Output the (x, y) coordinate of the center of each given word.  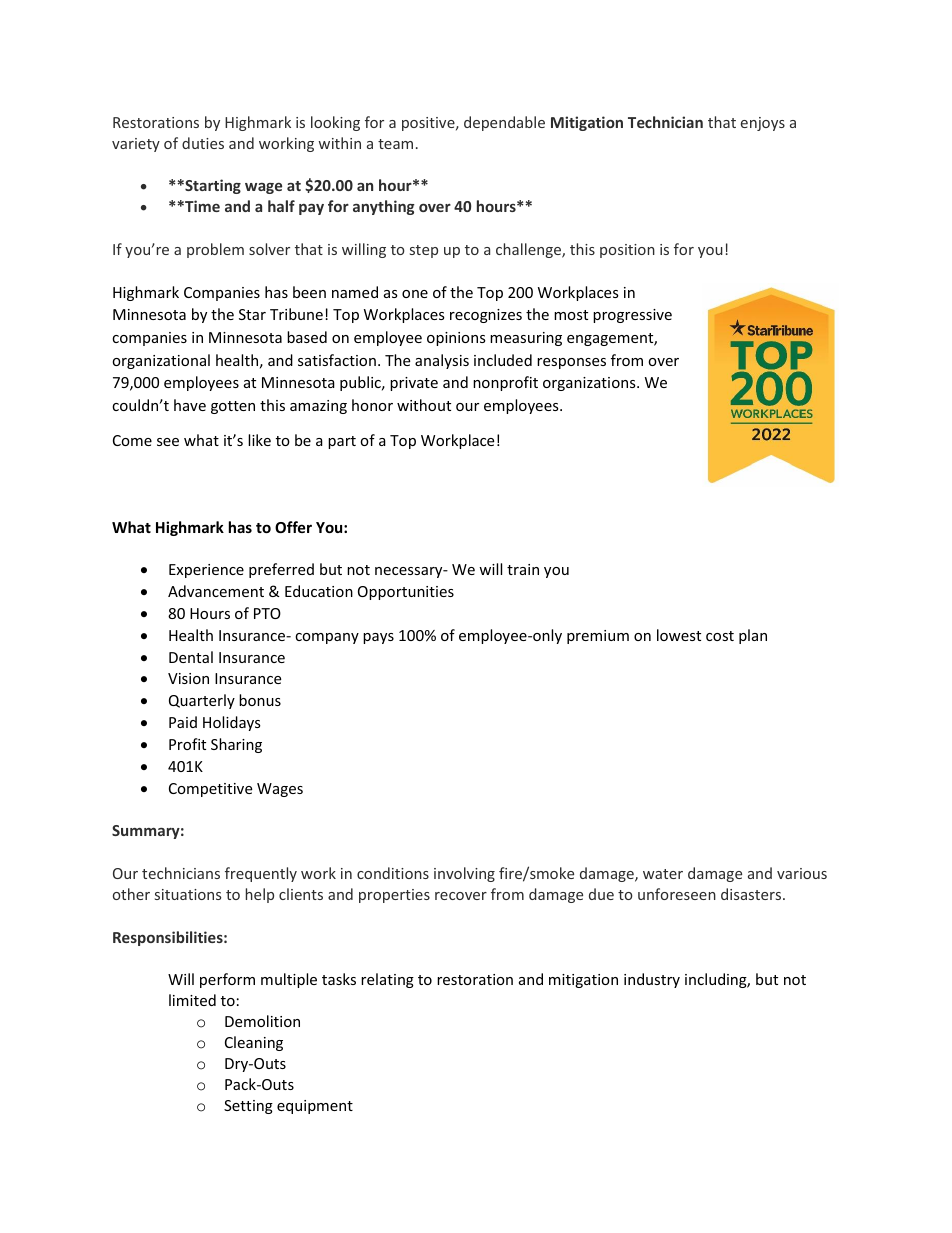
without (424, 405)
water (663, 874)
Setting (248, 1107)
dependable (504, 123)
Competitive (210, 790)
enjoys (763, 124)
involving (464, 874)
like (259, 440)
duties (203, 143)
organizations (590, 384)
